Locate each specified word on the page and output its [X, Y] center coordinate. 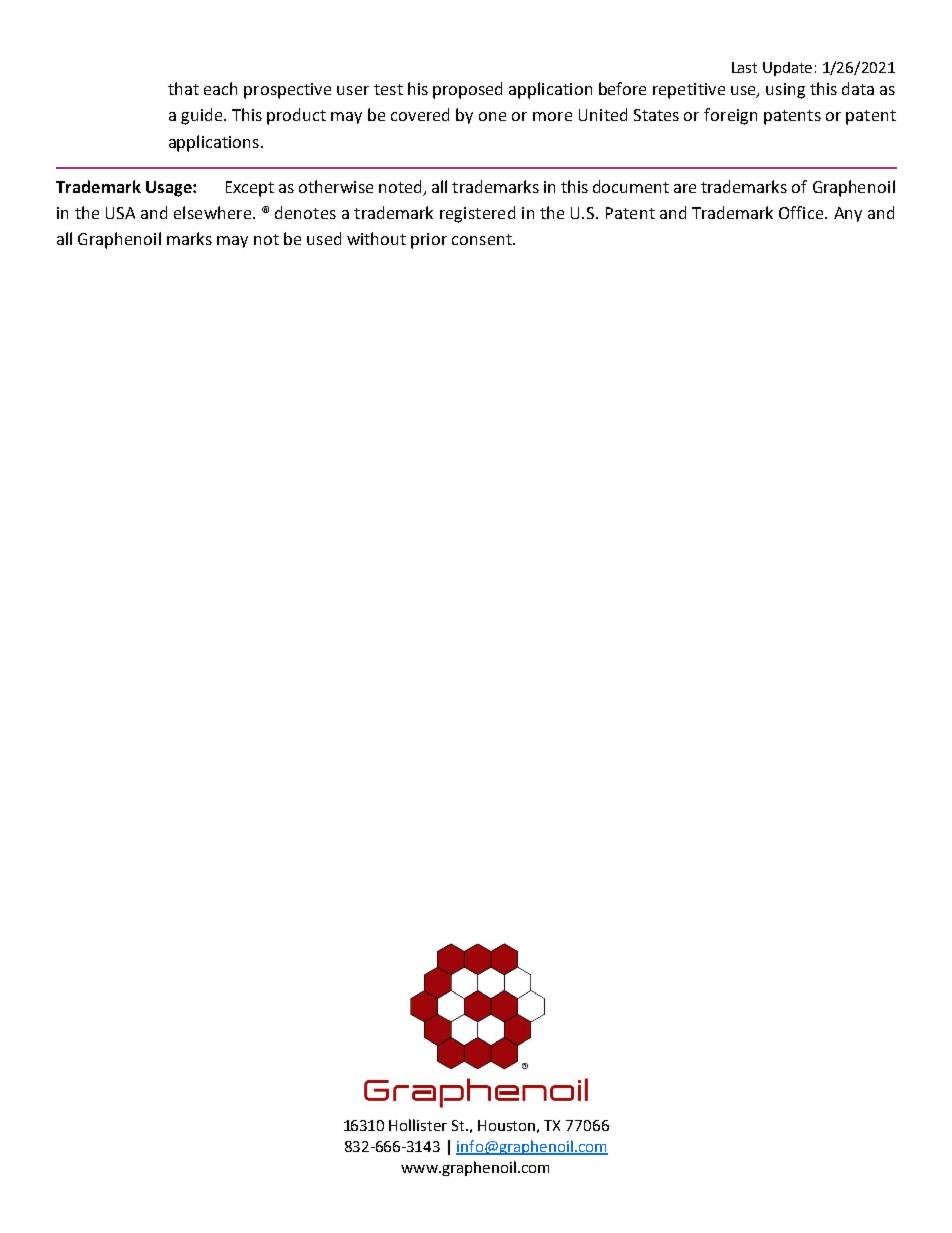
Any [848, 214]
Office [802, 212]
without [376, 238]
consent [483, 239]
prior [429, 241]
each [220, 88]
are [685, 188]
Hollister [418, 1125]
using [785, 91]
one [492, 116]
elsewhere [212, 212]
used [324, 238]
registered [477, 214]
